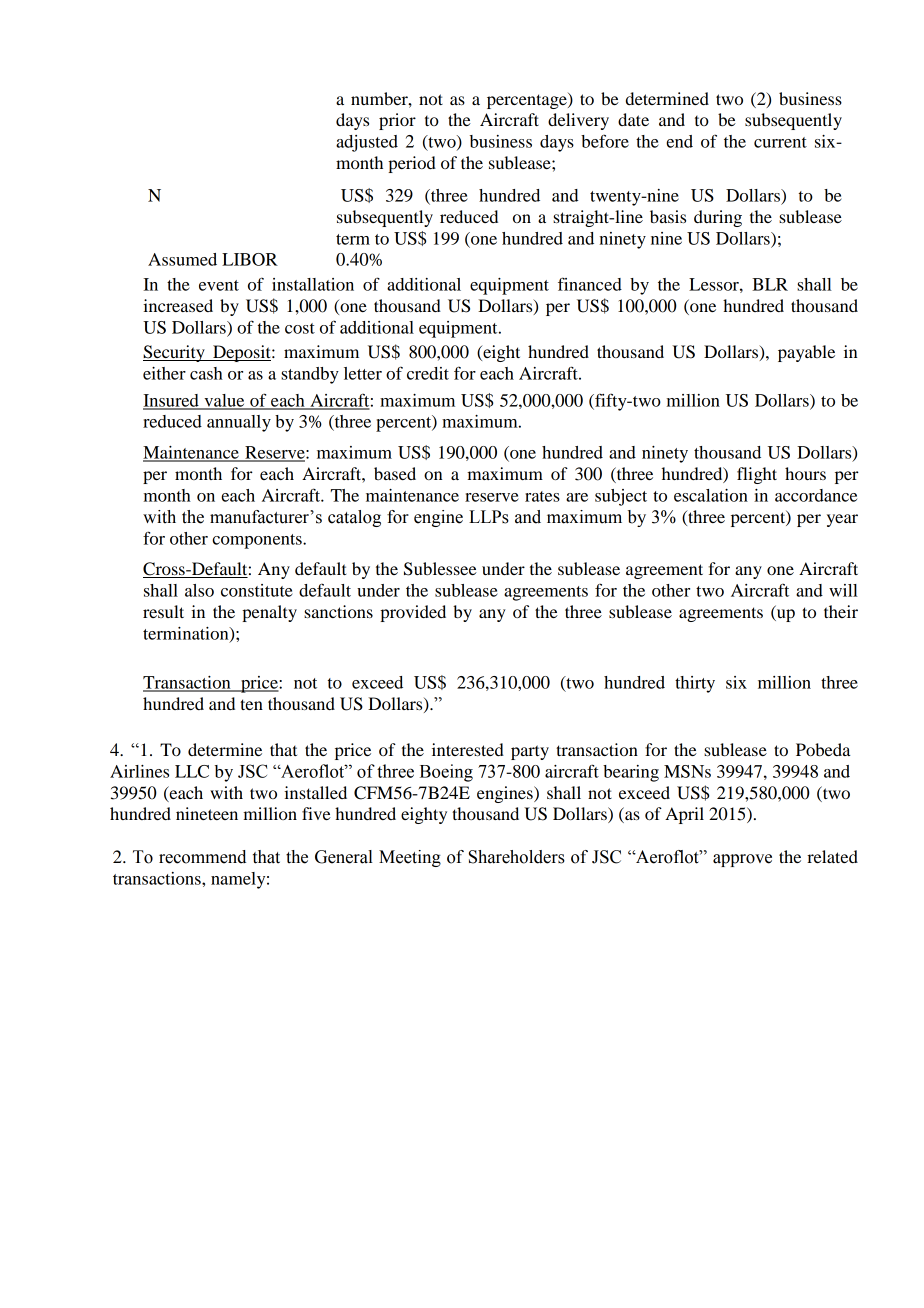 The width and height of the image is (924, 1308). Describe the element at coordinates (269, 613) in the image. I see `penalty` at that location.
